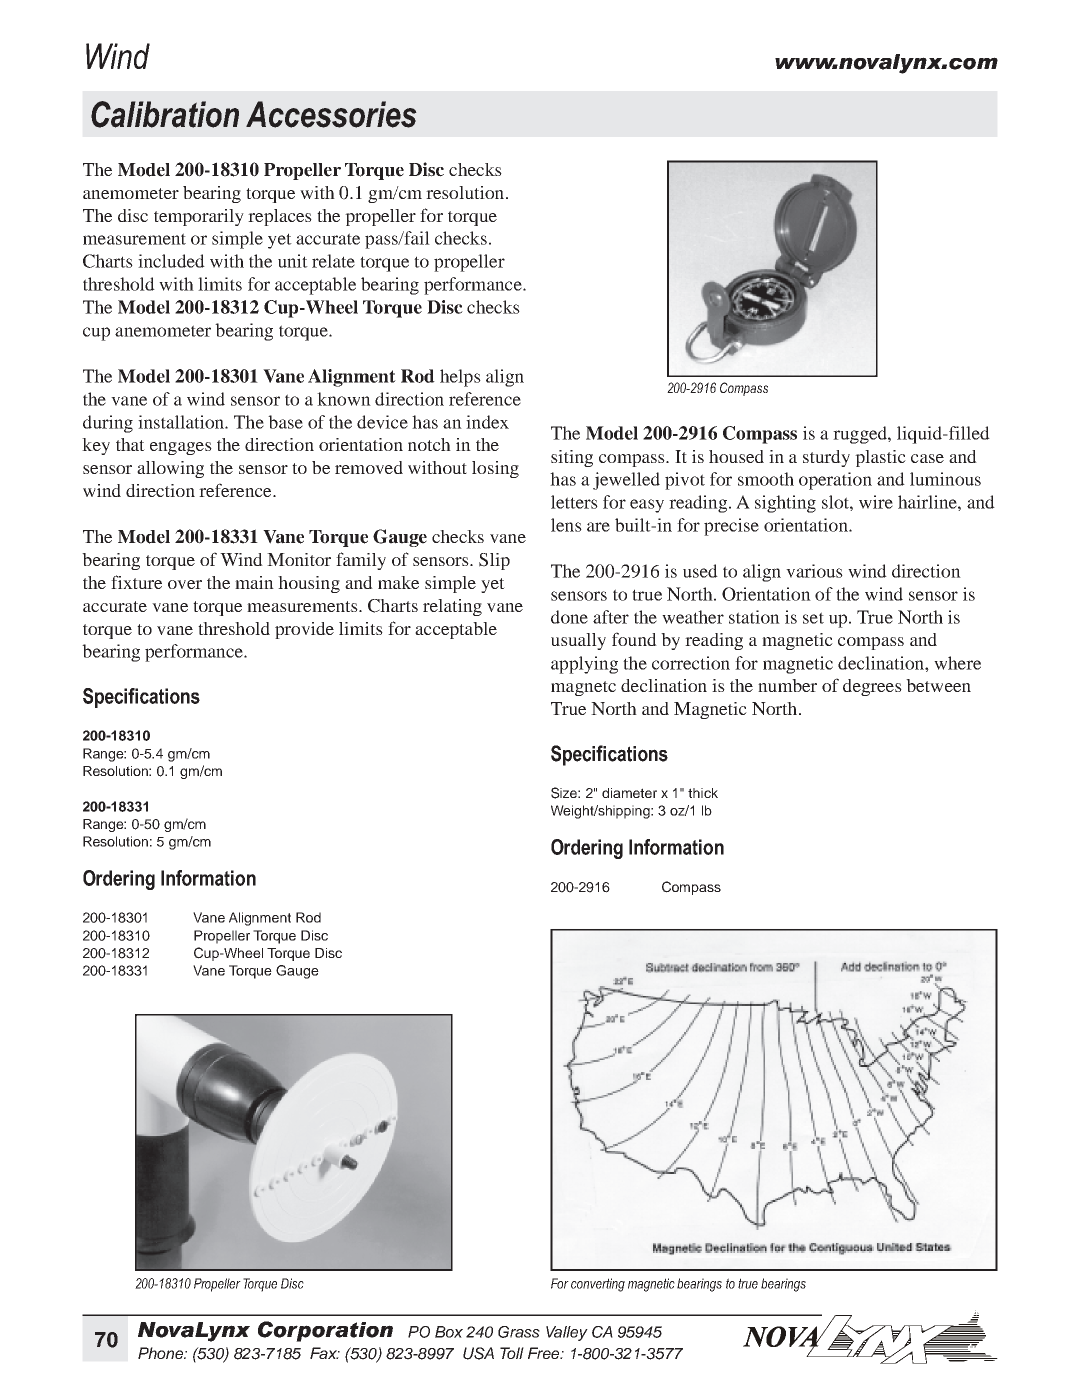 The image size is (1080, 1398). I want to click on applying, so click(584, 665).
